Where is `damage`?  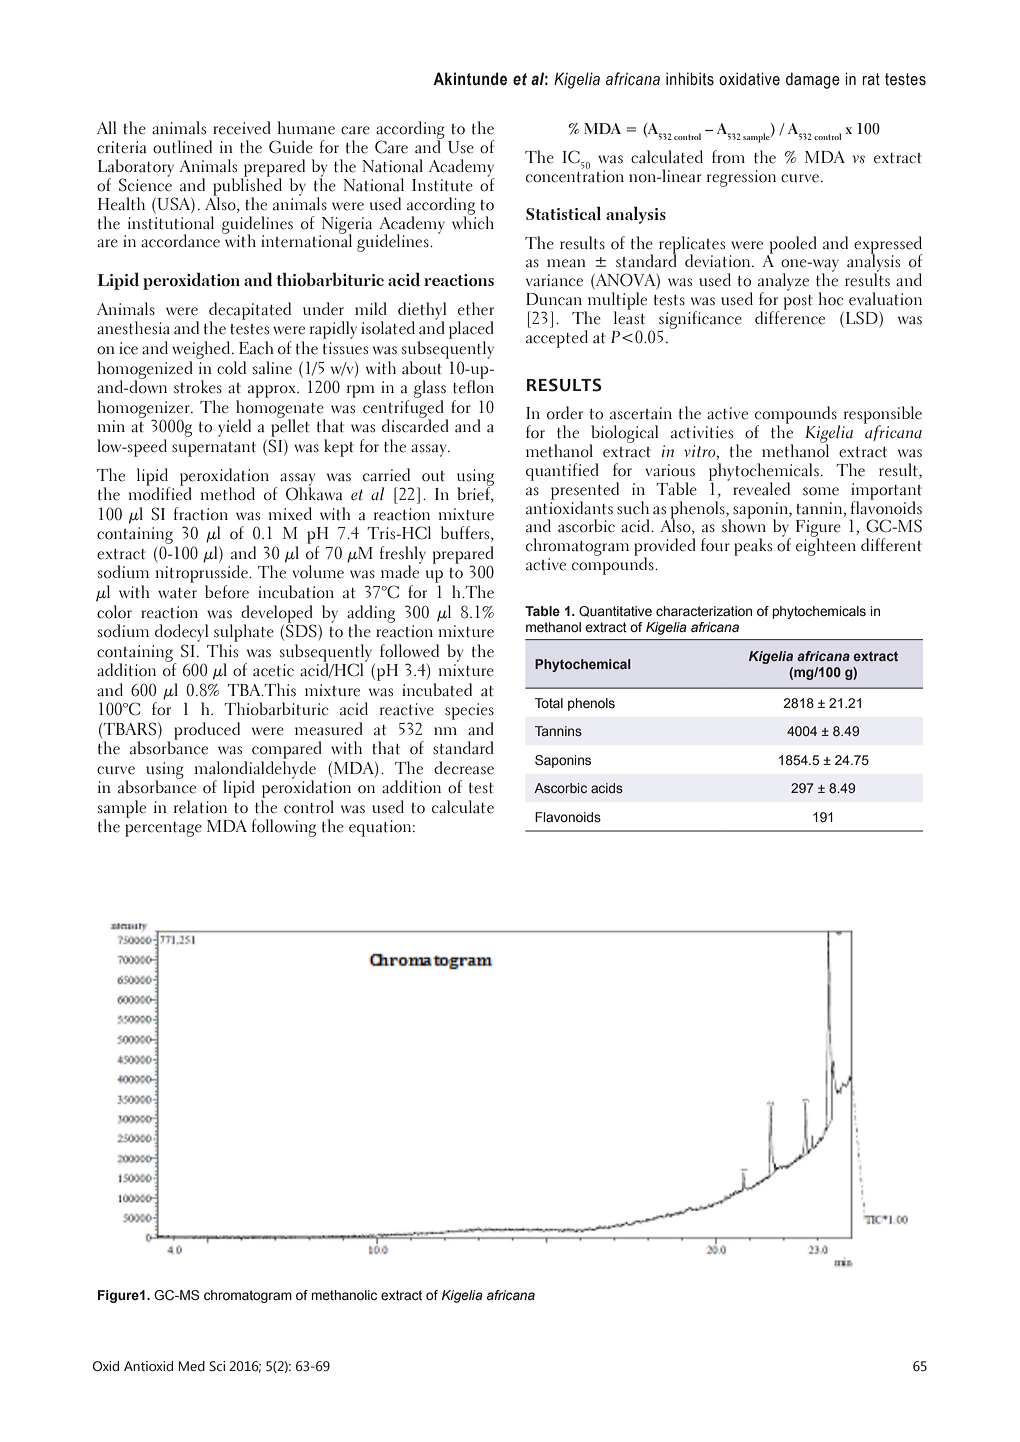 damage is located at coordinates (813, 80).
